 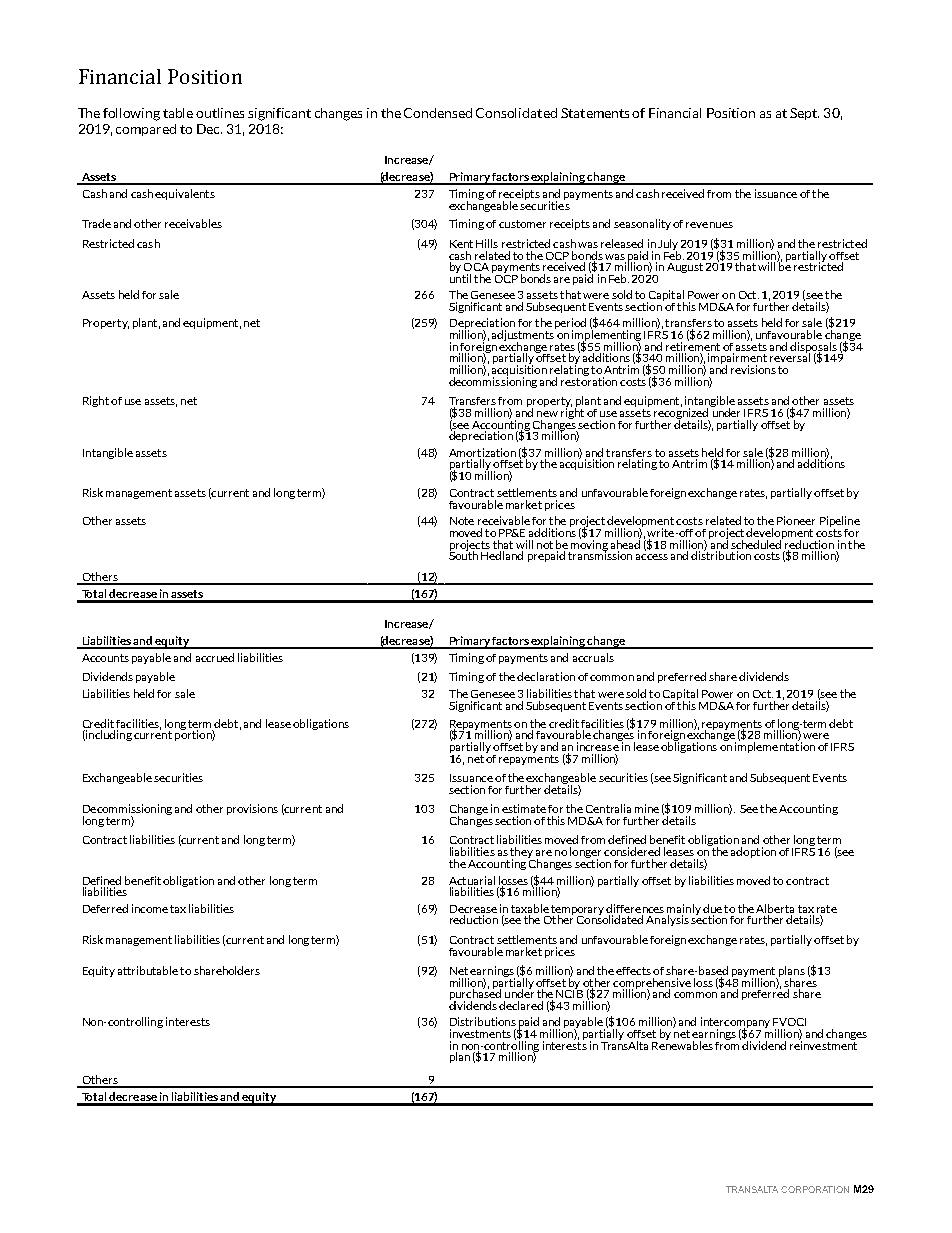 What do you see at coordinates (521, 1005) in the screenshot?
I see `declared` at bounding box center [521, 1005].
